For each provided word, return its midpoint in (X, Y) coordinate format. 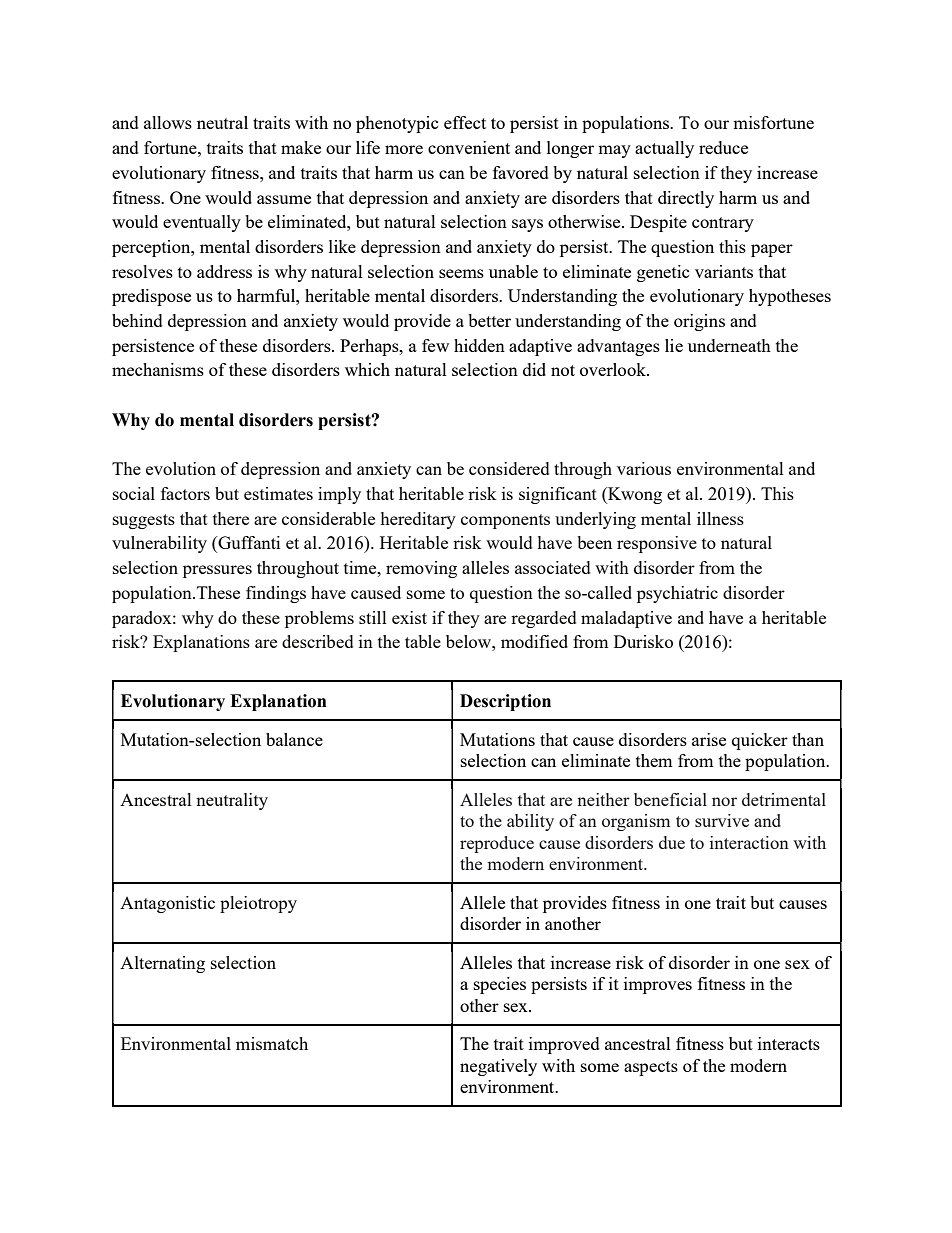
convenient (469, 147)
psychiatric (677, 594)
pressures (217, 571)
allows (168, 122)
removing (421, 569)
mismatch (272, 1043)
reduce (723, 147)
